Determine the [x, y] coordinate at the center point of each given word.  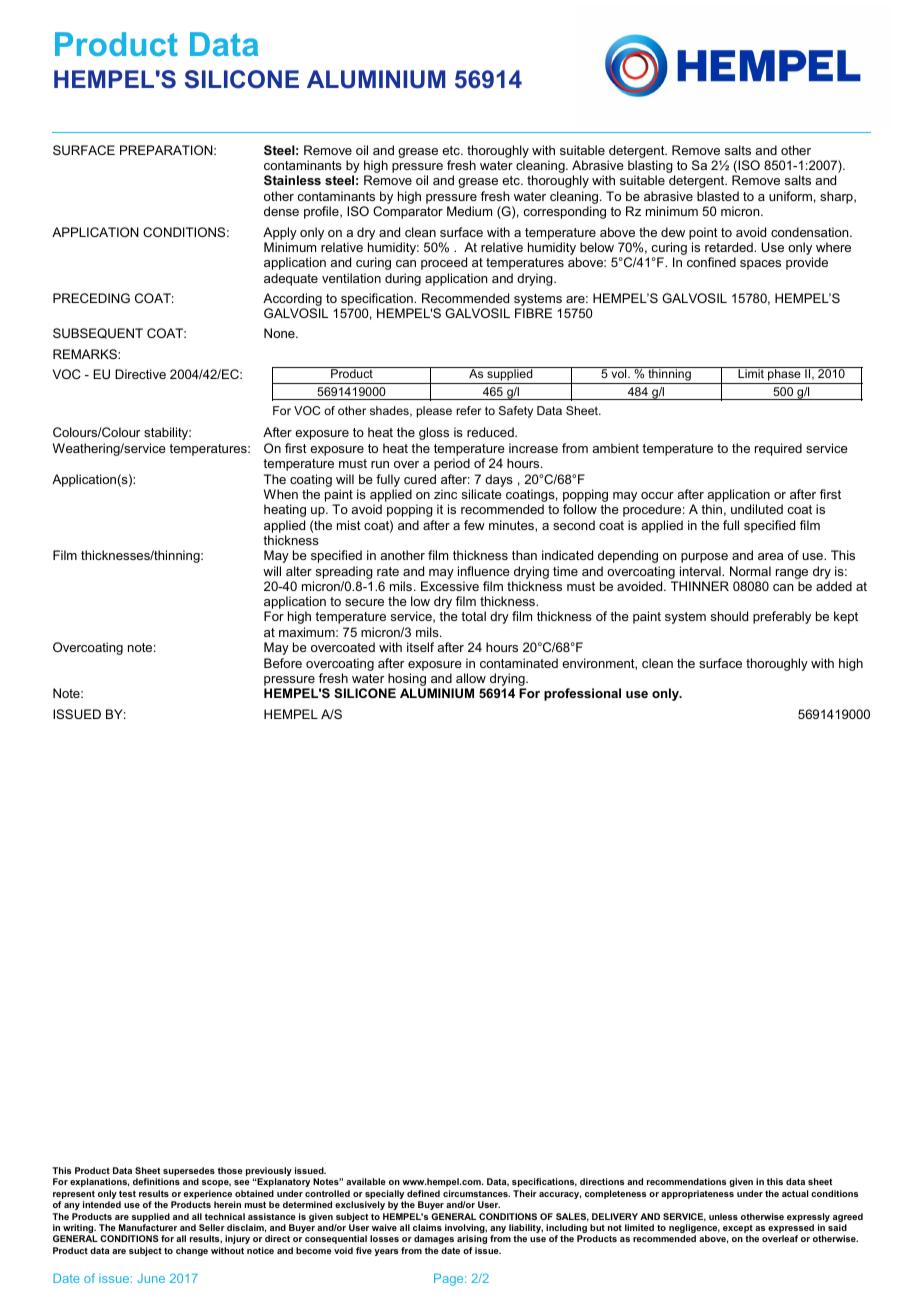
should [729, 616]
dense [281, 211]
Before [283, 663]
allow [471, 678]
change [192, 1251]
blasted [718, 196]
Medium [469, 211]
